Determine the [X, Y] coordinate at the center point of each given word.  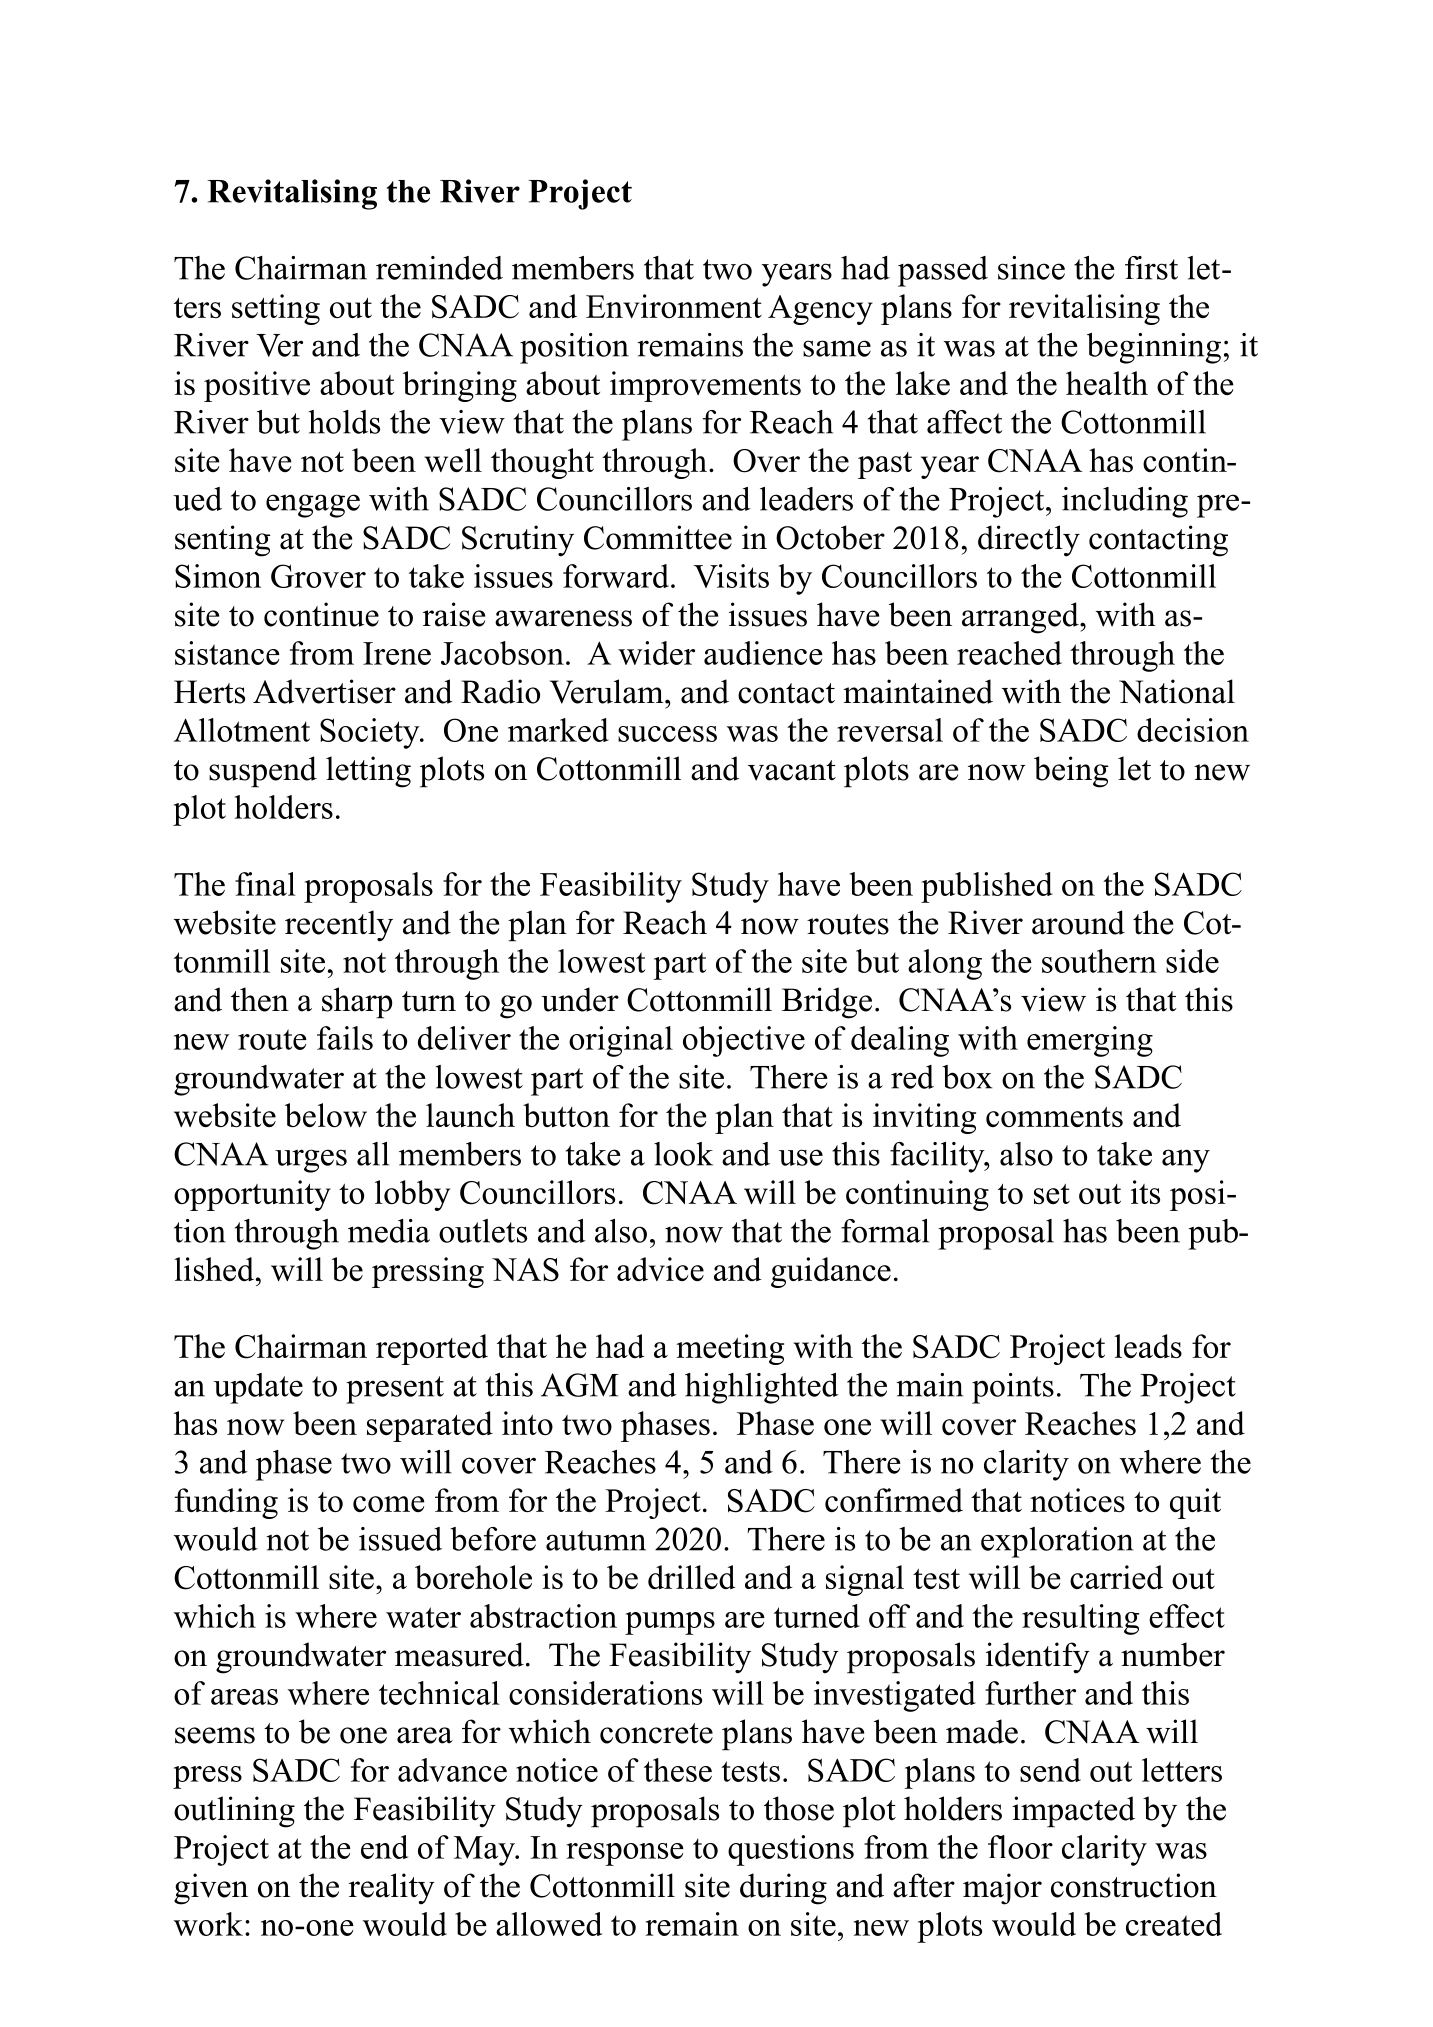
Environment [674, 306]
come [389, 1504]
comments [1054, 1117]
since [1031, 268]
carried [1116, 1577]
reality [392, 1889]
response [625, 1854]
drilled [691, 1577]
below [326, 1115]
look [683, 1154]
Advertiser [324, 691]
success [667, 734]
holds [344, 422]
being [1071, 772]
